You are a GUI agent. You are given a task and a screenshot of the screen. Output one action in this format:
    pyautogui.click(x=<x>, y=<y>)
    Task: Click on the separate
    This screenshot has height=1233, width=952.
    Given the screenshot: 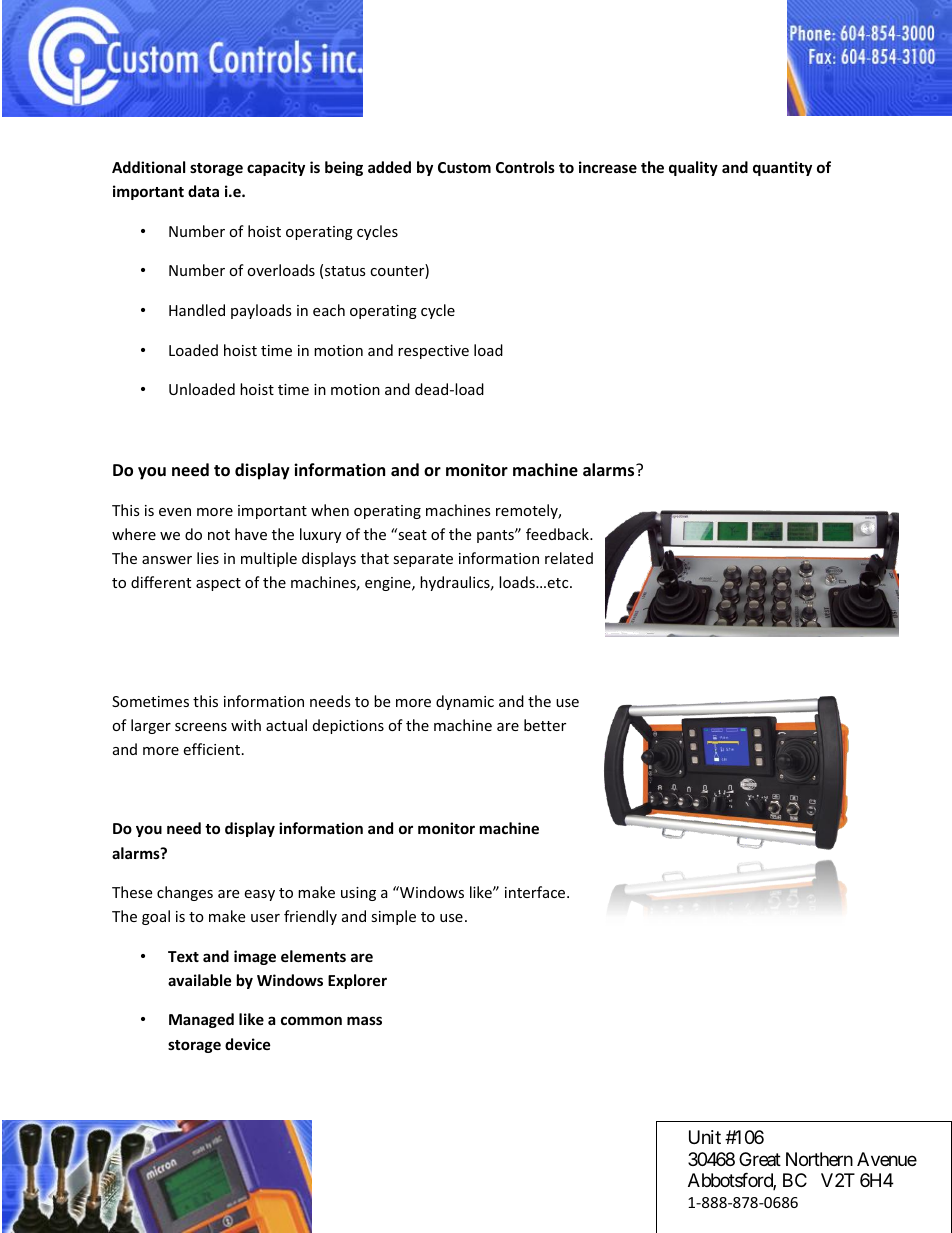 What is the action you would take?
    pyautogui.click(x=423, y=560)
